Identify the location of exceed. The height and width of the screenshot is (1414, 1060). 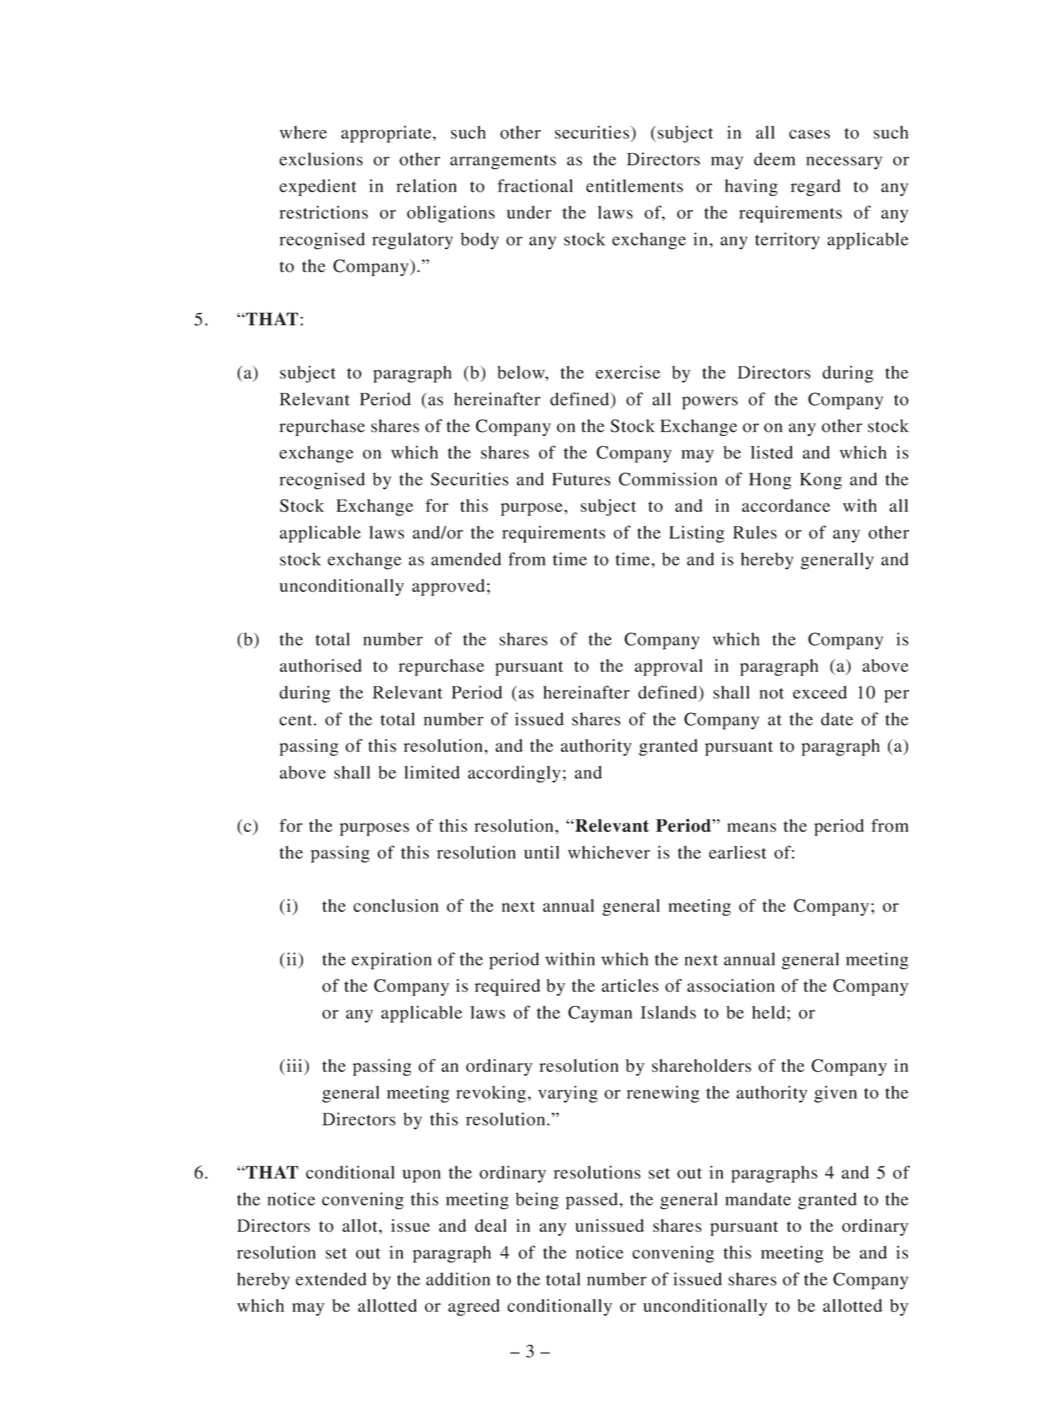
(820, 692).
